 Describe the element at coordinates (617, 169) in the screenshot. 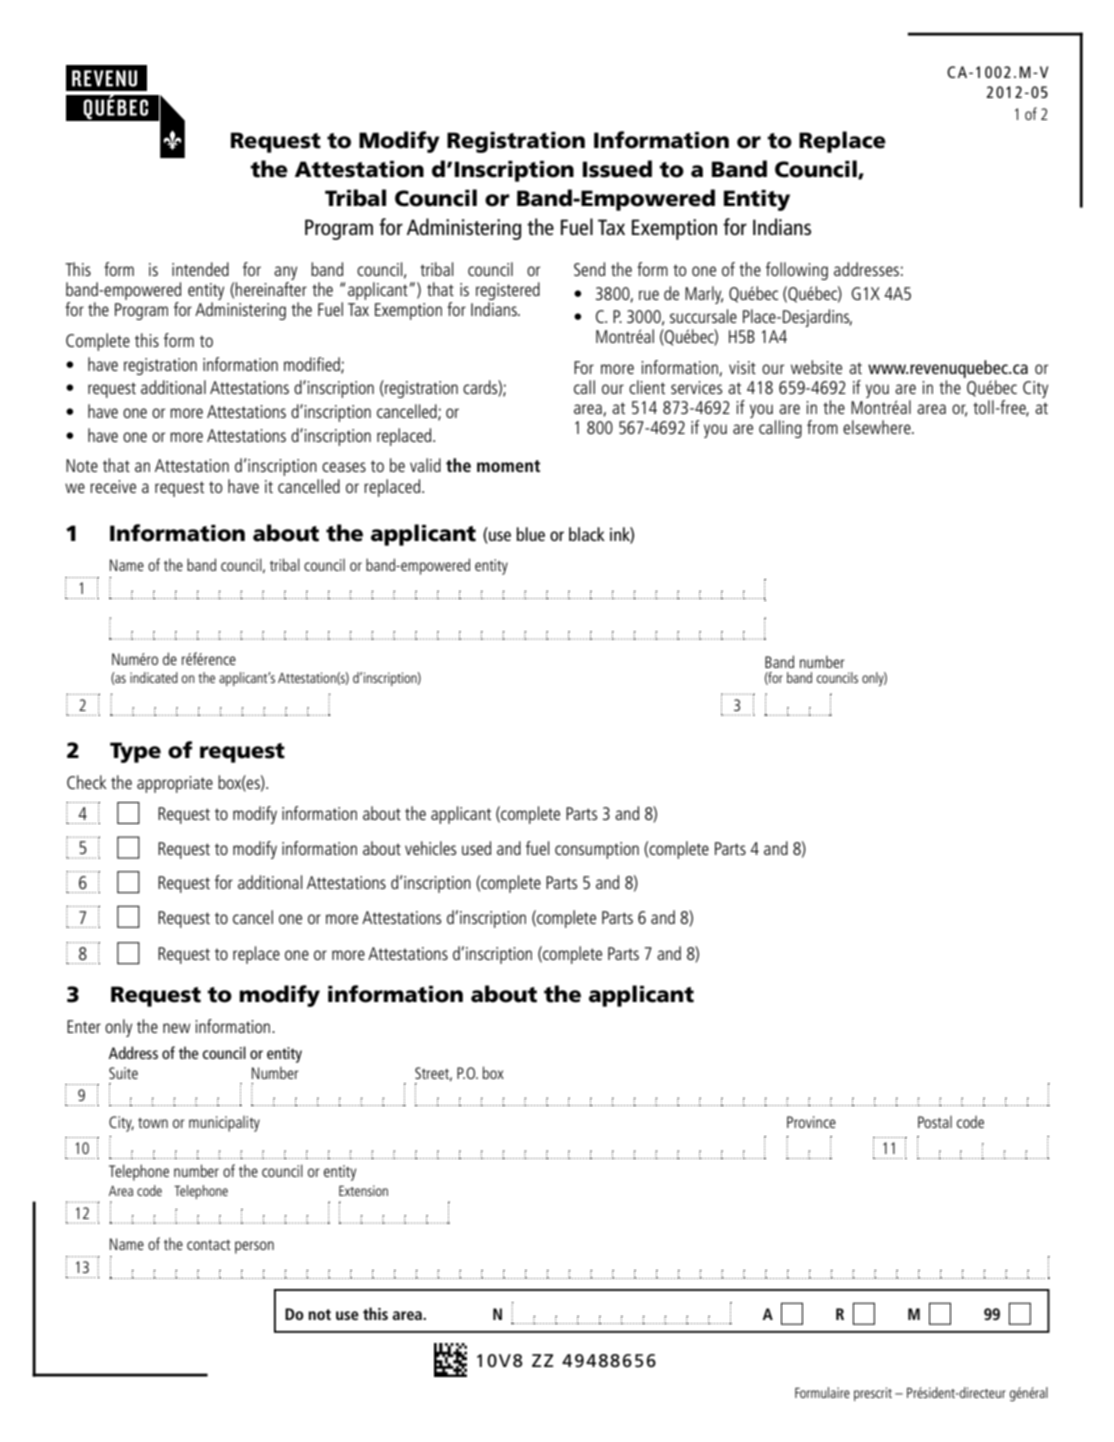

I see `Issued` at that location.
